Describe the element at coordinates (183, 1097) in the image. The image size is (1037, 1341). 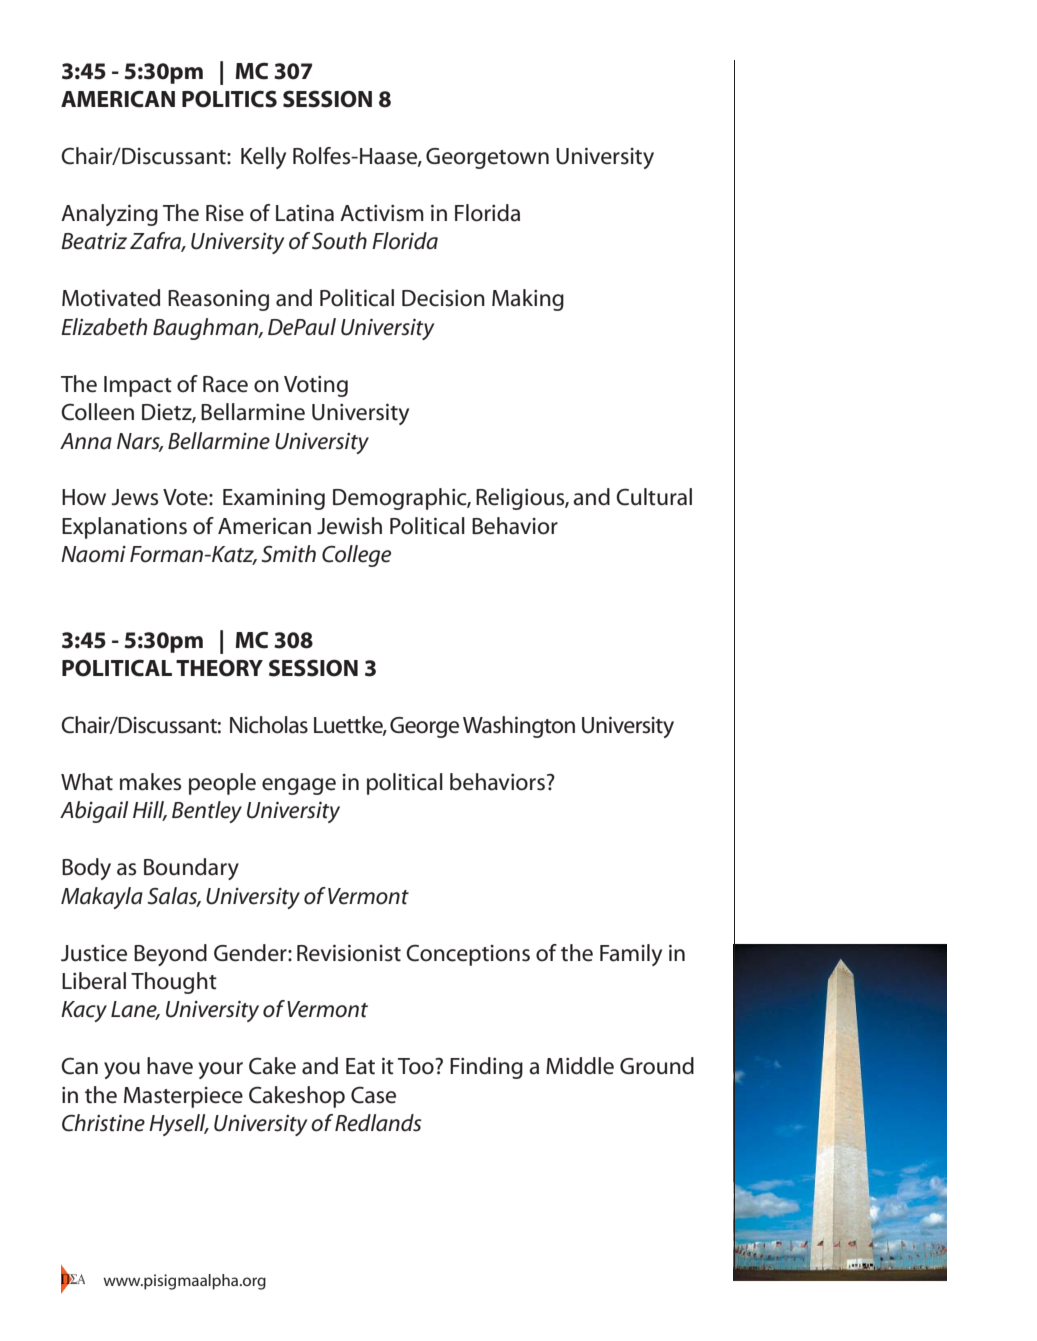
I see `Masterpiece` at that location.
